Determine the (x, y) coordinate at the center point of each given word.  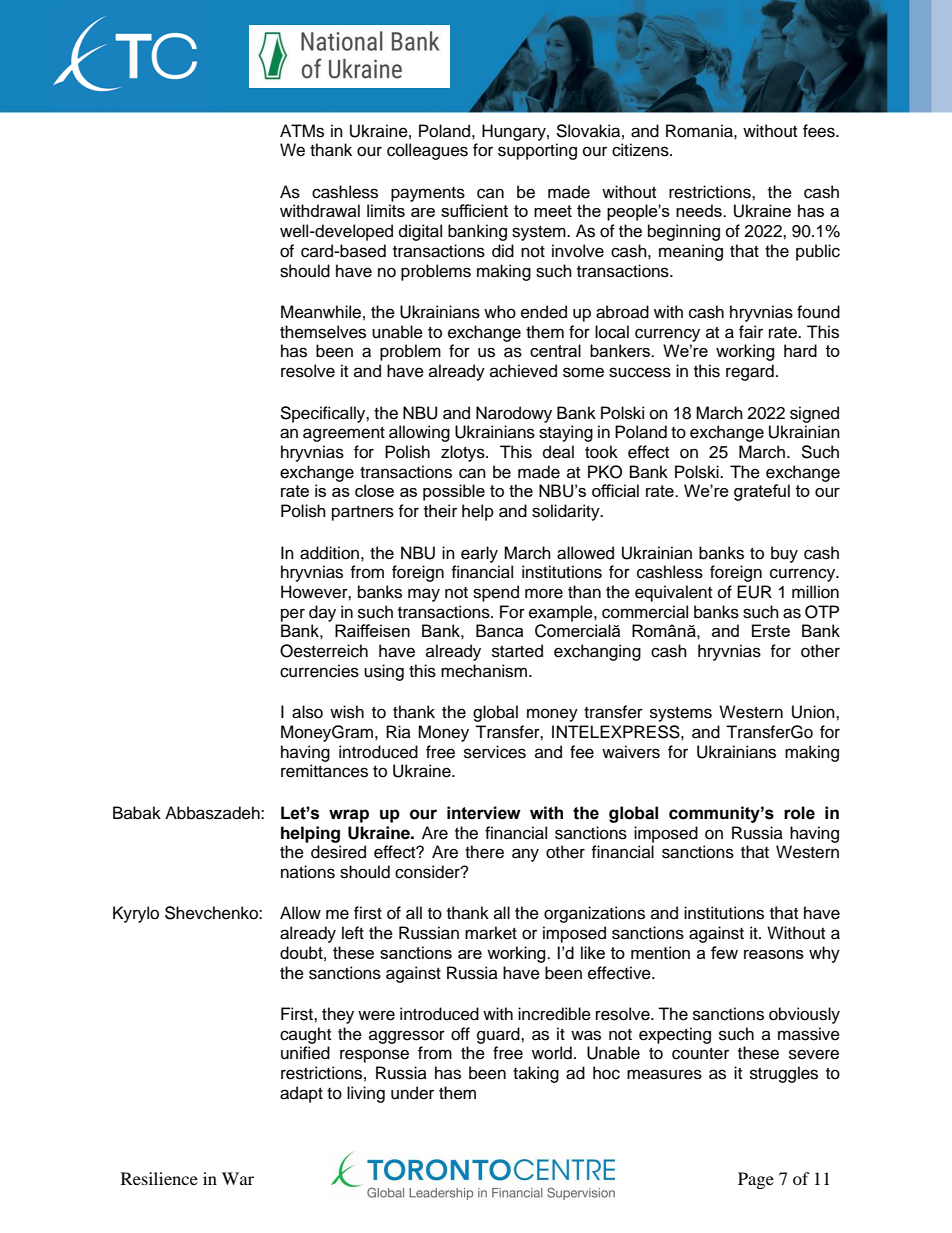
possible (454, 492)
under (412, 1093)
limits (386, 210)
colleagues (427, 151)
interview (484, 813)
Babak (137, 813)
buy (784, 554)
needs (700, 210)
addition (329, 553)
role (799, 813)
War (238, 1178)
